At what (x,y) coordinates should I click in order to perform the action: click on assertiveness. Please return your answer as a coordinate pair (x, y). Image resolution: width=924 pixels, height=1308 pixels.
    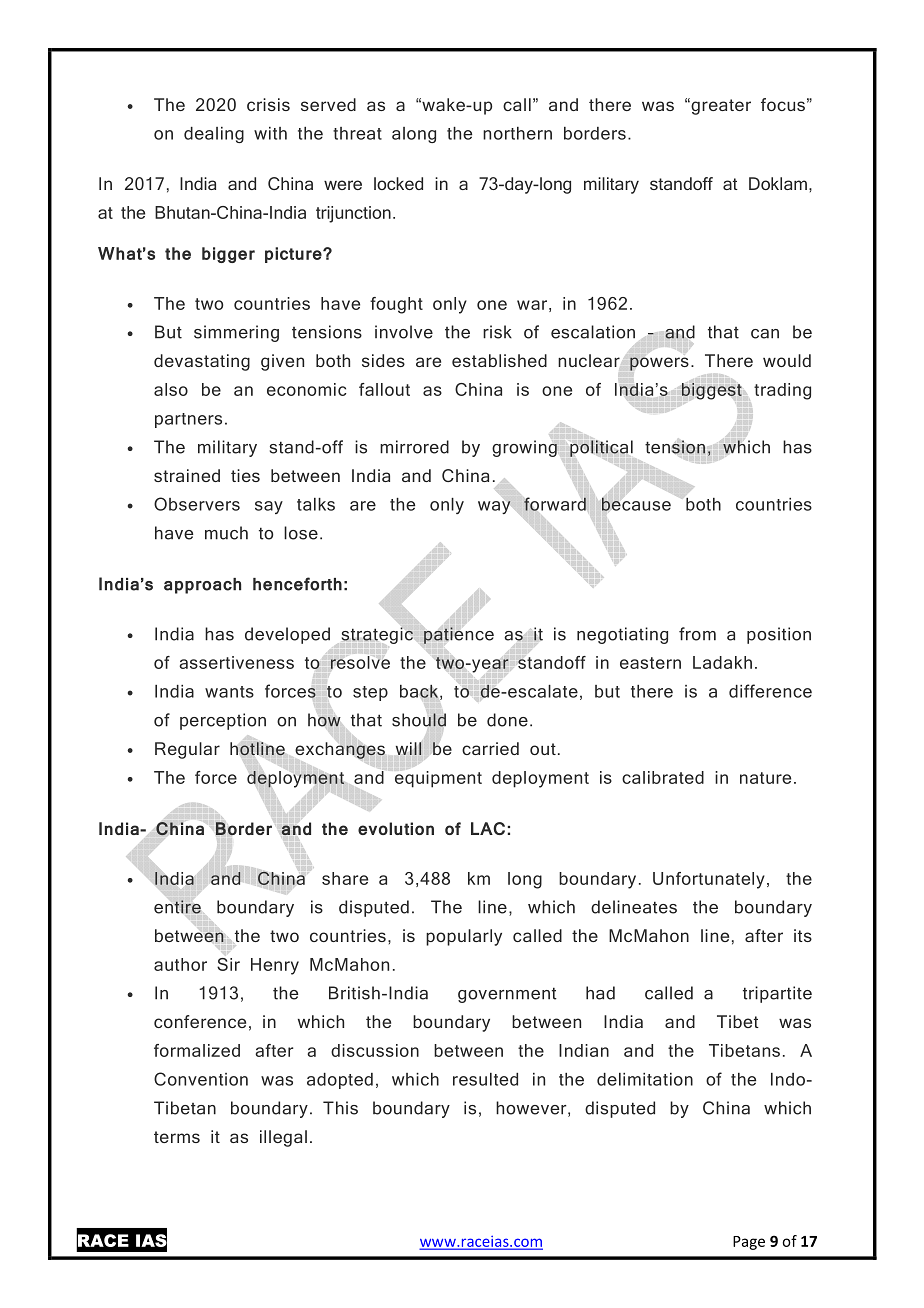
    Looking at the image, I should click on (236, 662).
